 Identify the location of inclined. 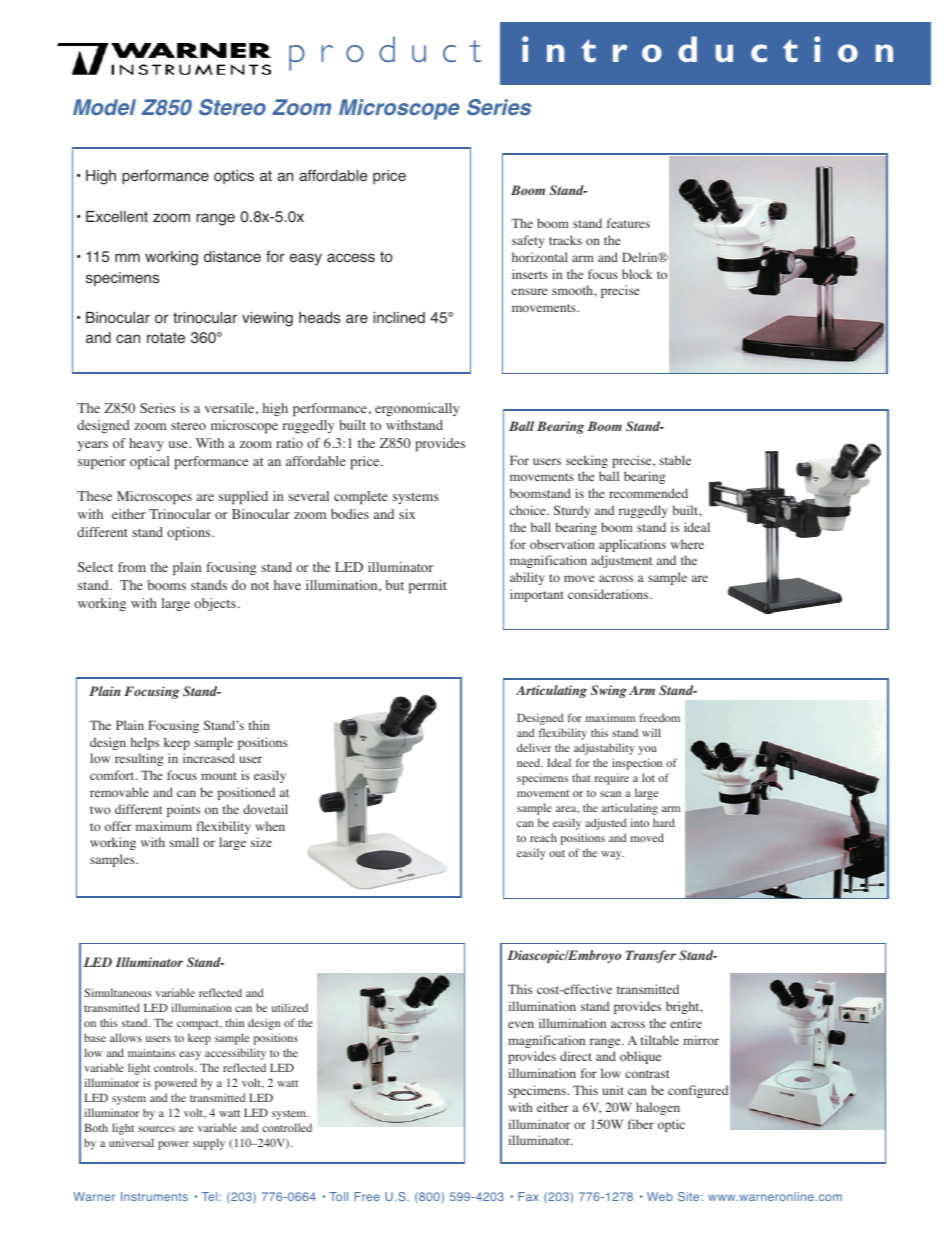
(399, 318).
